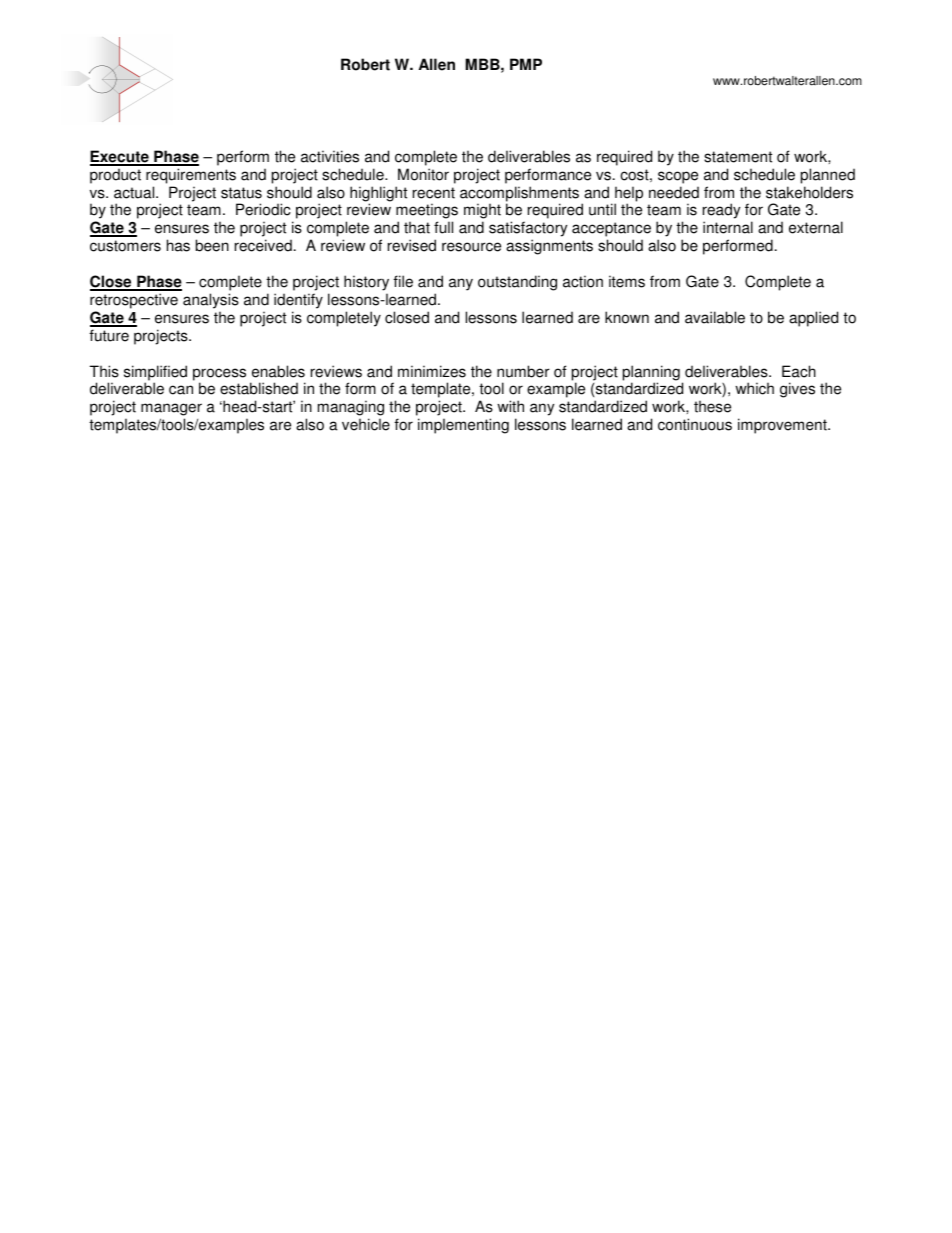 This image has width=952, height=1233. Describe the element at coordinates (432, 371) in the image. I see `minimizes` at that location.
